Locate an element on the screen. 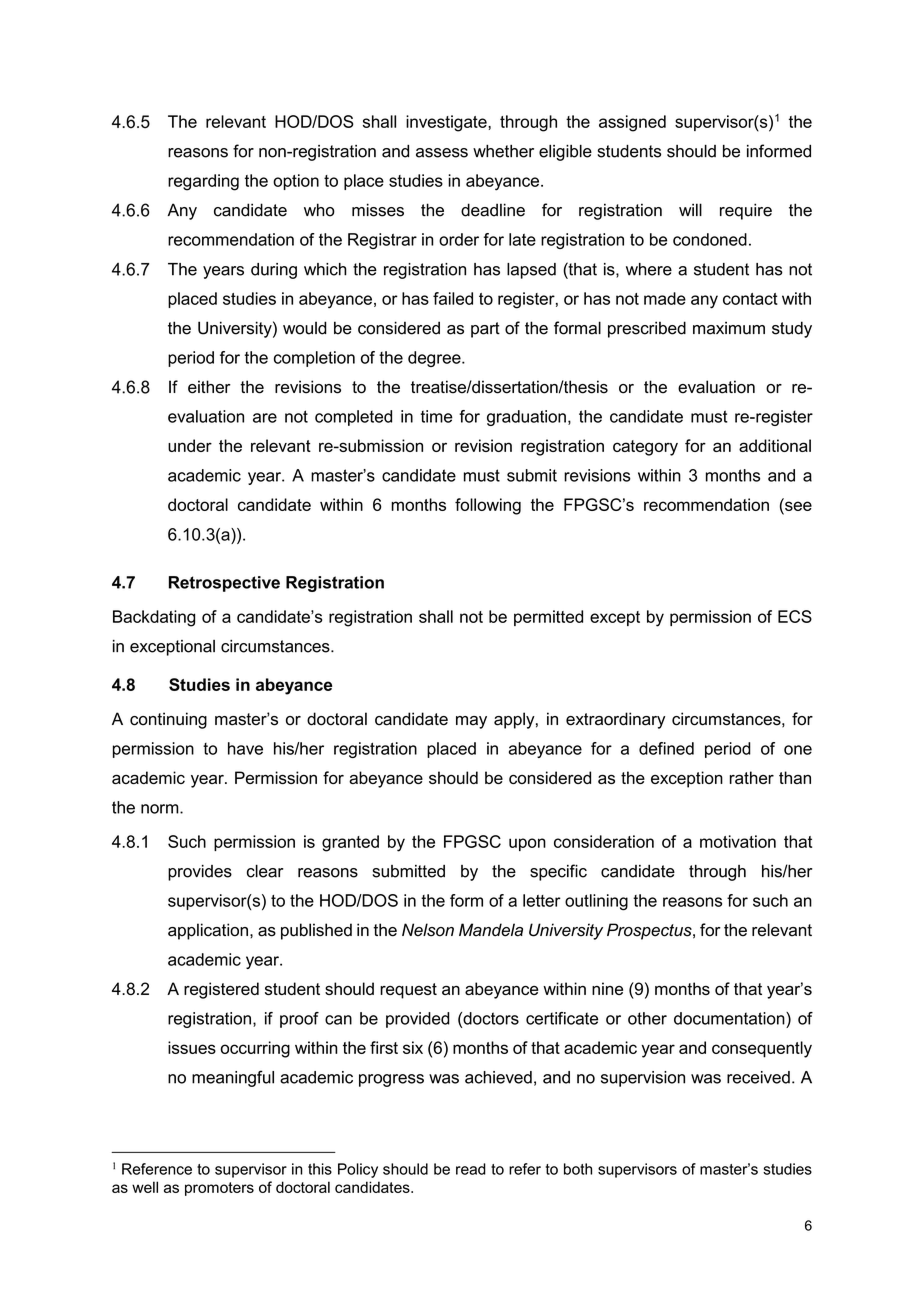 The image size is (924, 1308). read is located at coordinates (471, 1169).
